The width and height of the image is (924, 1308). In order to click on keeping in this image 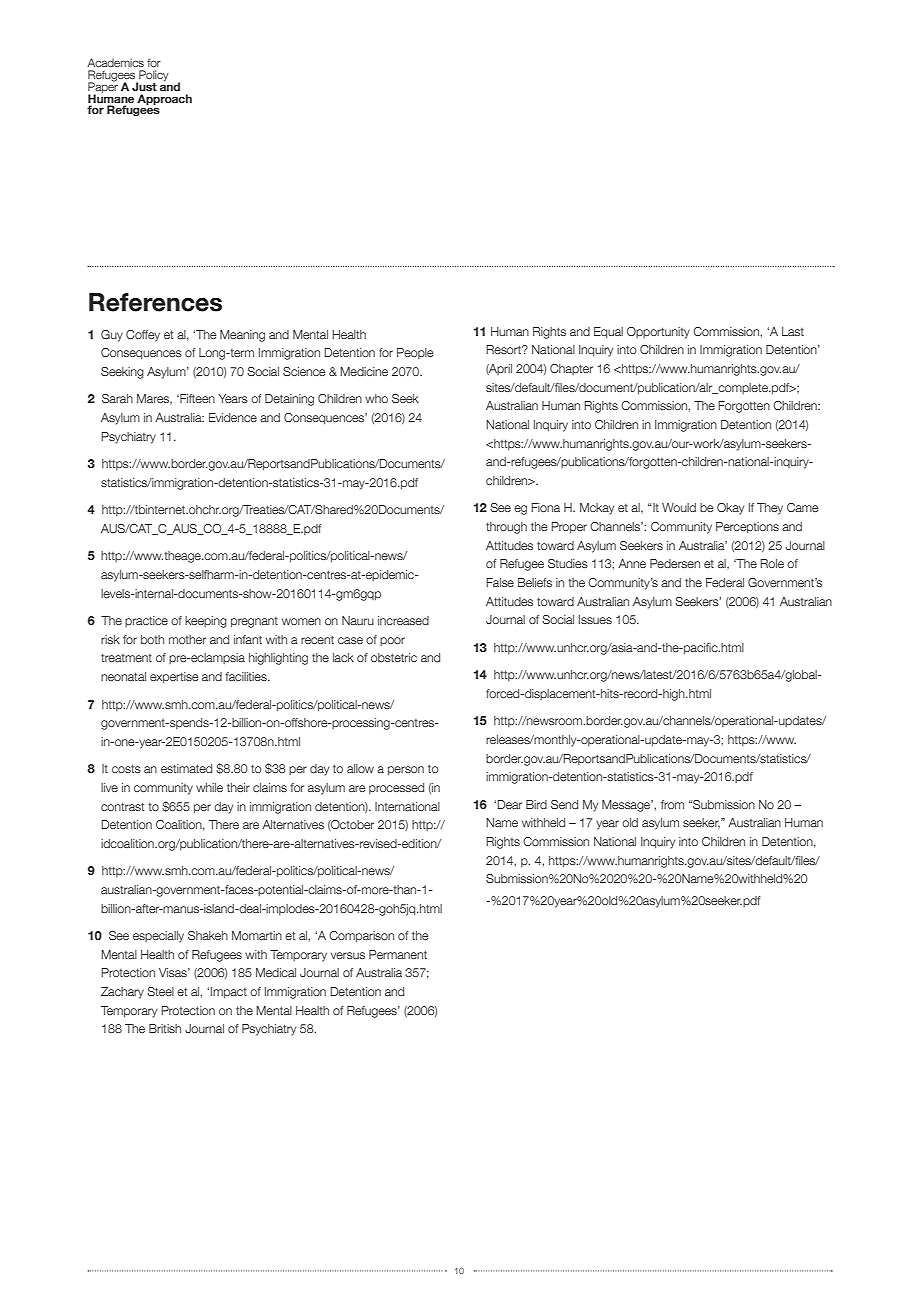, I will do `click(206, 622)`.
